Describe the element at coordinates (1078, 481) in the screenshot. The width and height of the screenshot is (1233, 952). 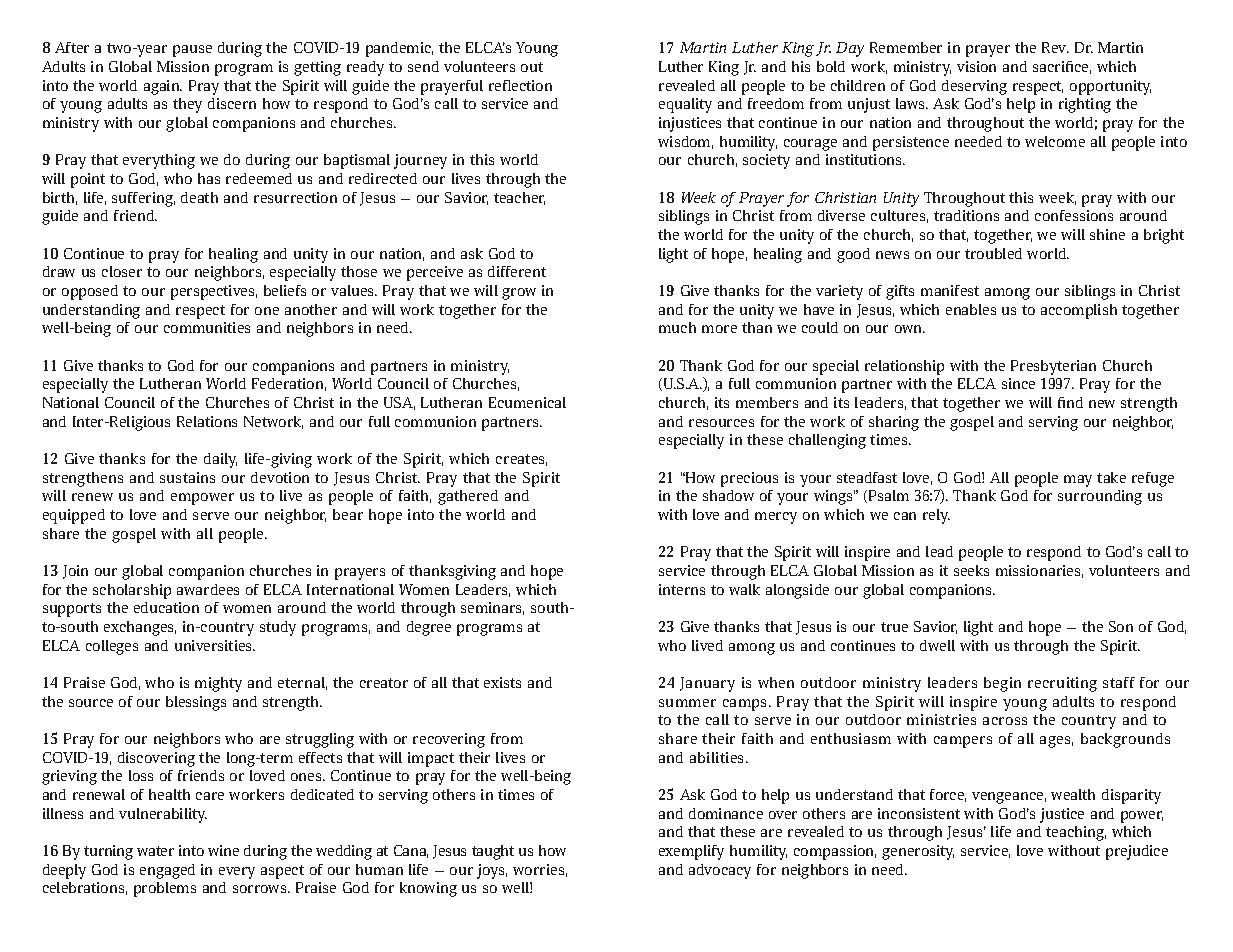
I see `may` at that location.
